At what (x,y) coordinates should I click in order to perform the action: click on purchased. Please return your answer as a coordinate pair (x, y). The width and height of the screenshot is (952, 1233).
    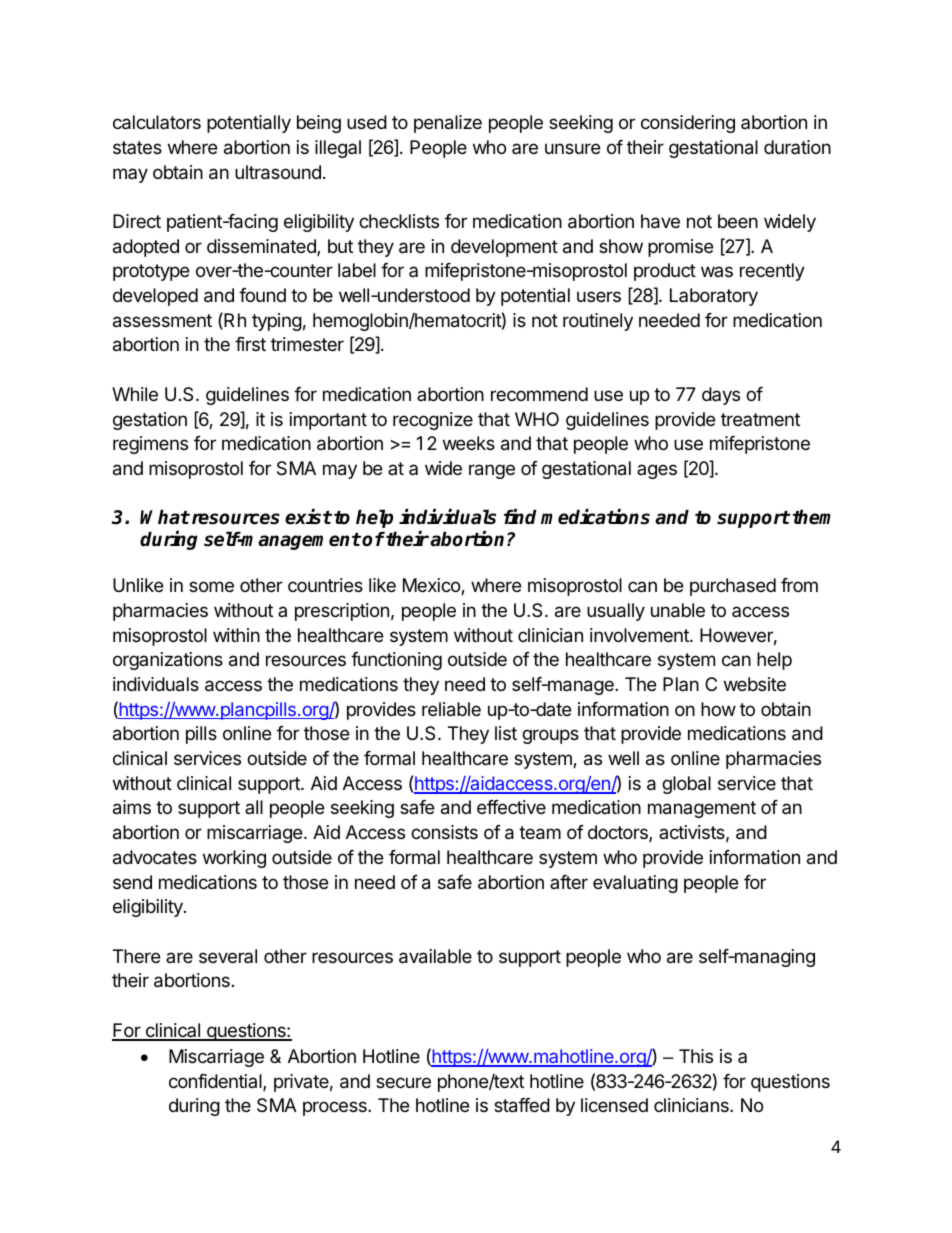
    Looking at the image, I should click on (733, 587).
